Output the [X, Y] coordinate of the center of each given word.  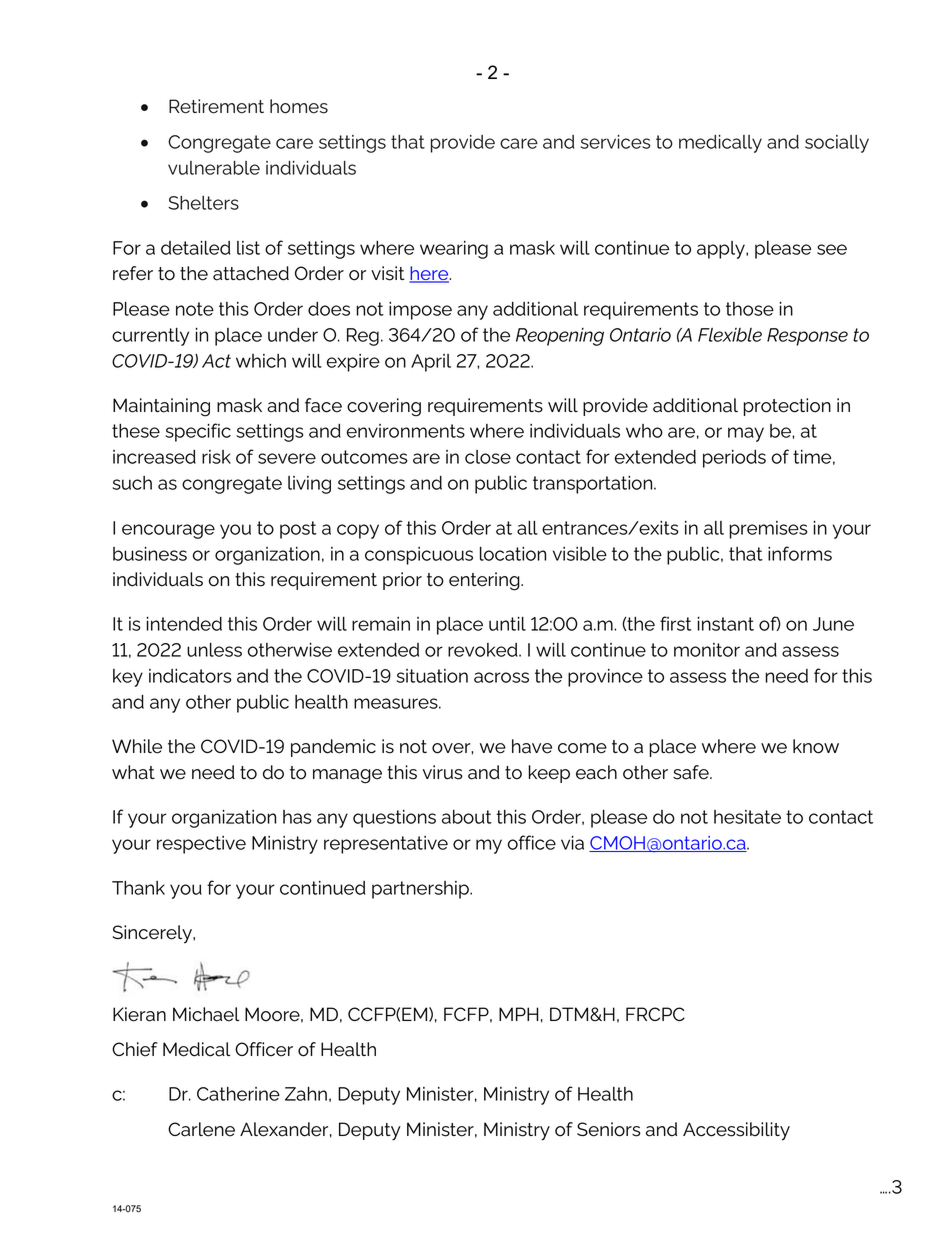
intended [184, 624]
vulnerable [214, 168]
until [507, 624]
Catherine [238, 1094]
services [615, 142]
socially [837, 144]
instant [725, 624]
